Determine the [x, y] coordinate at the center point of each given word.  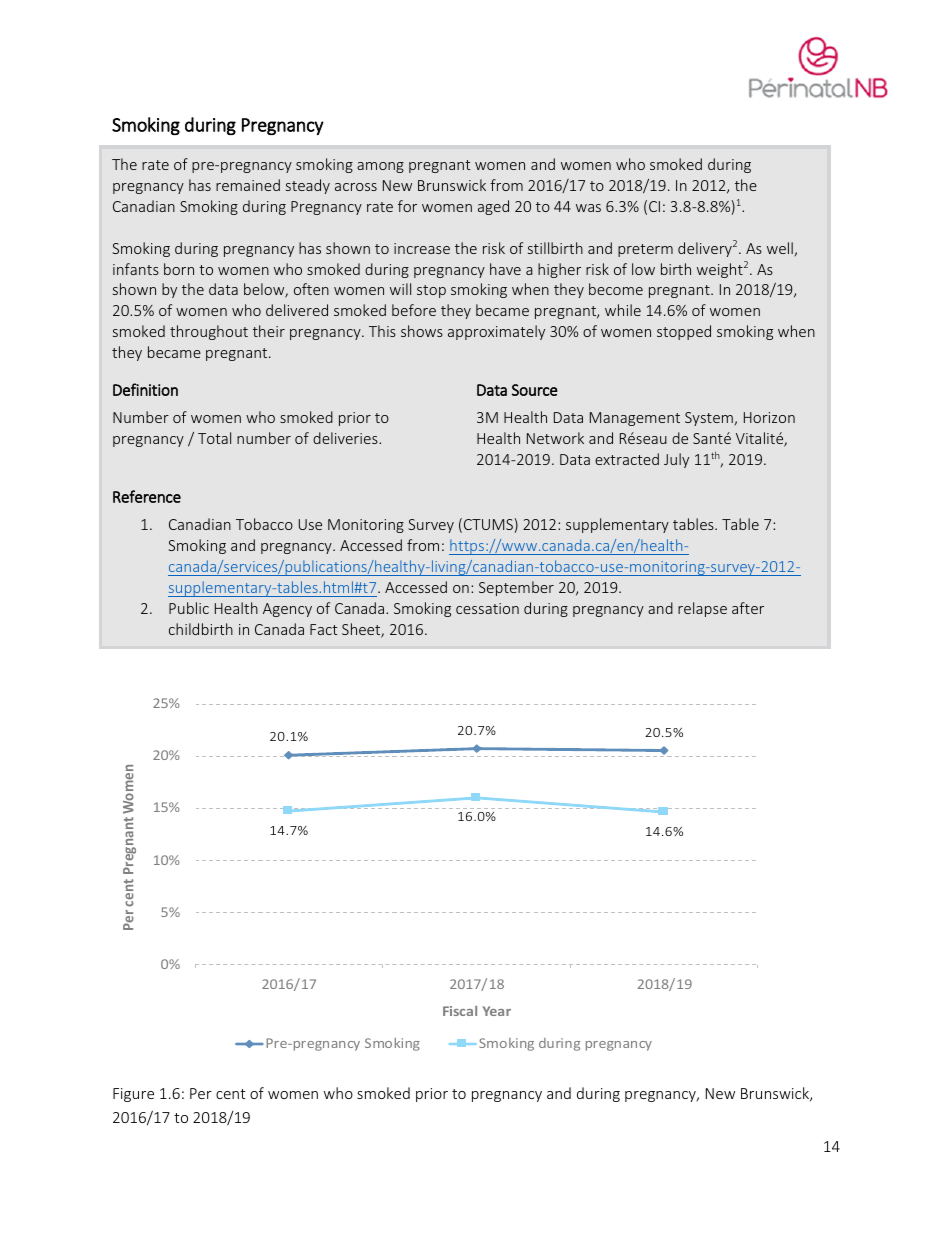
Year [497, 1011]
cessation [487, 608]
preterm [645, 250]
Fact [324, 629]
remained [248, 185]
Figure [133, 1095]
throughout [209, 332]
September [516, 588]
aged [493, 207]
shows [422, 331]
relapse [702, 609]
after [748, 608]
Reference [147, 496]
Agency [287, 610]
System [710, 419]
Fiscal [460, 1011]
